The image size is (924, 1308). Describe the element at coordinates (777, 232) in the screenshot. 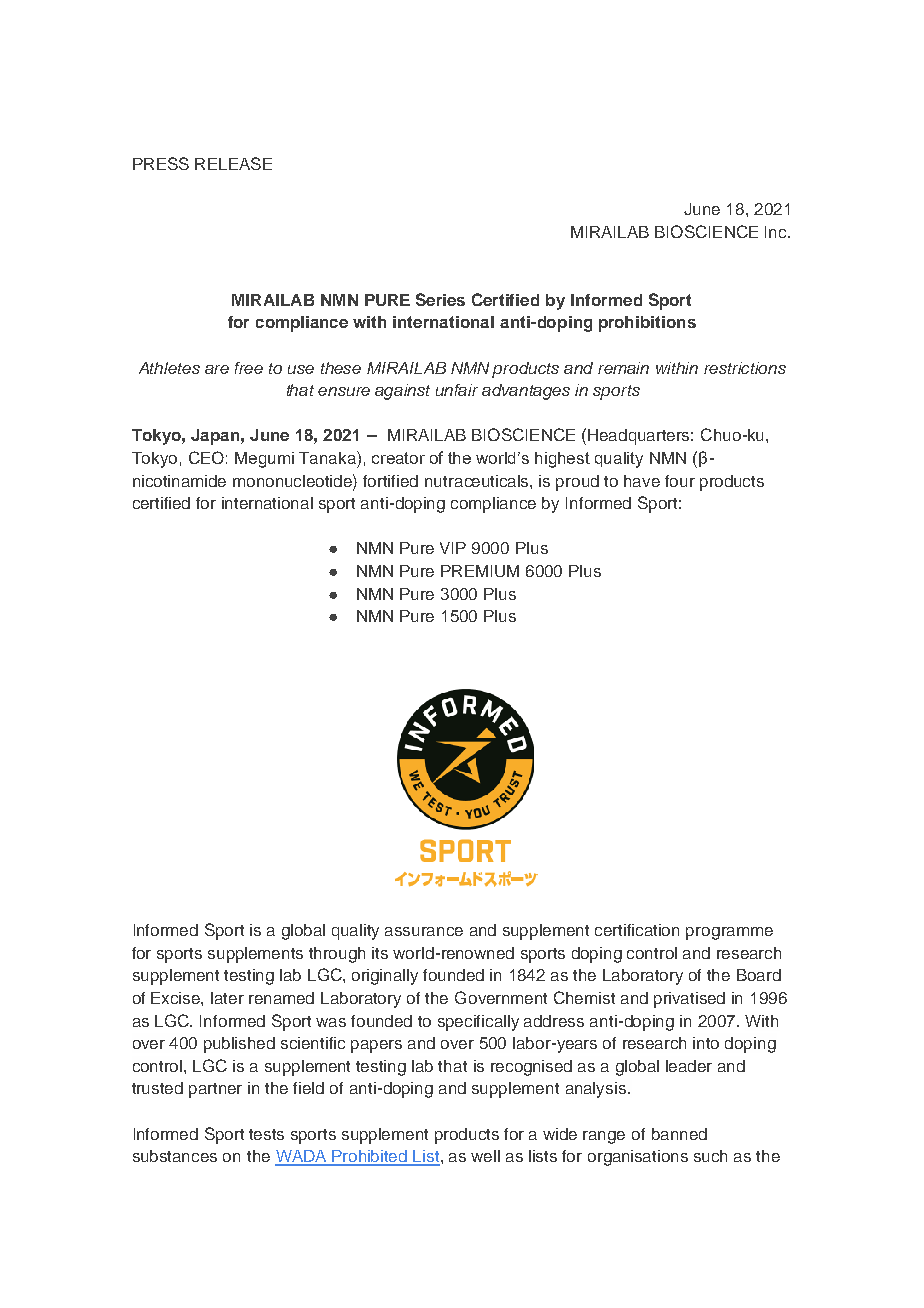

I see `Inc` at that location.
